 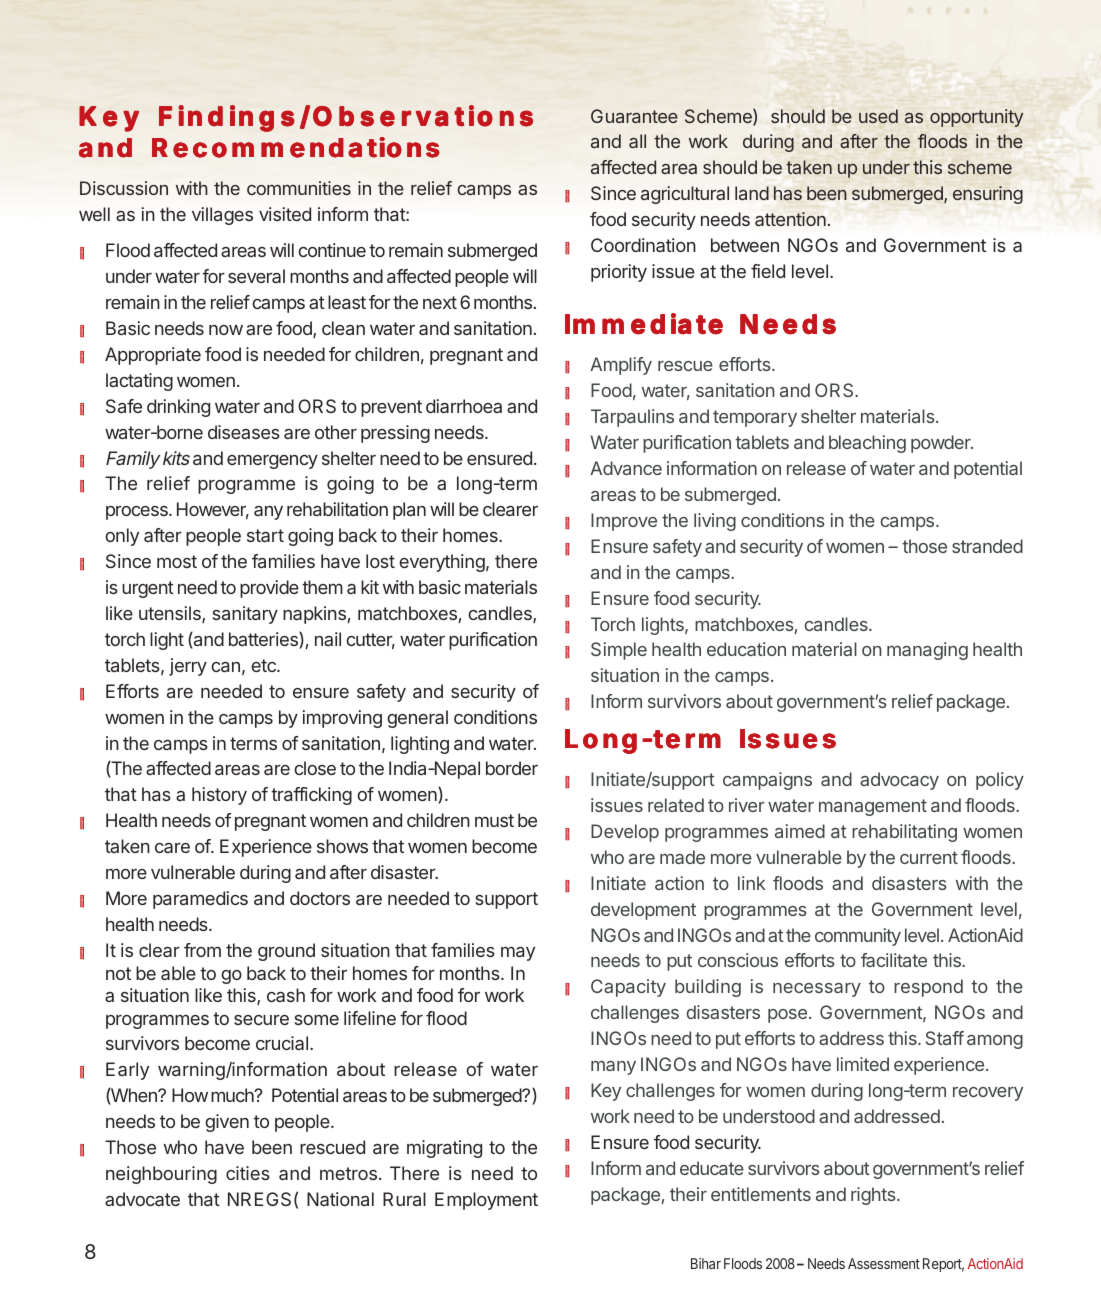 What do you see at coordinates (142, 1199) in the document?
I see `advocate` at bounding box center [142, 1199].
